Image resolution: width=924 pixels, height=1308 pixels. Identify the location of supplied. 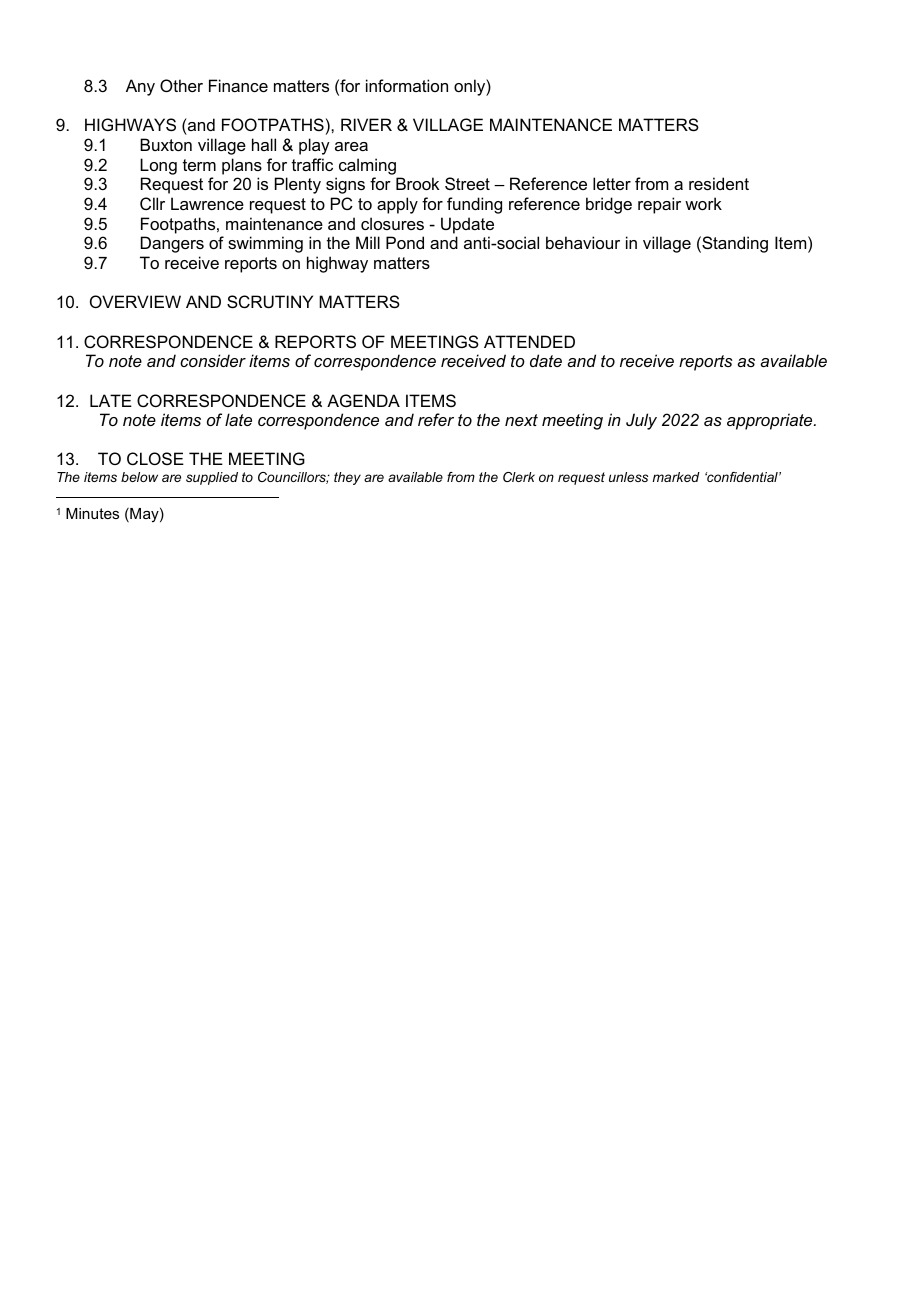
(212, 478).
